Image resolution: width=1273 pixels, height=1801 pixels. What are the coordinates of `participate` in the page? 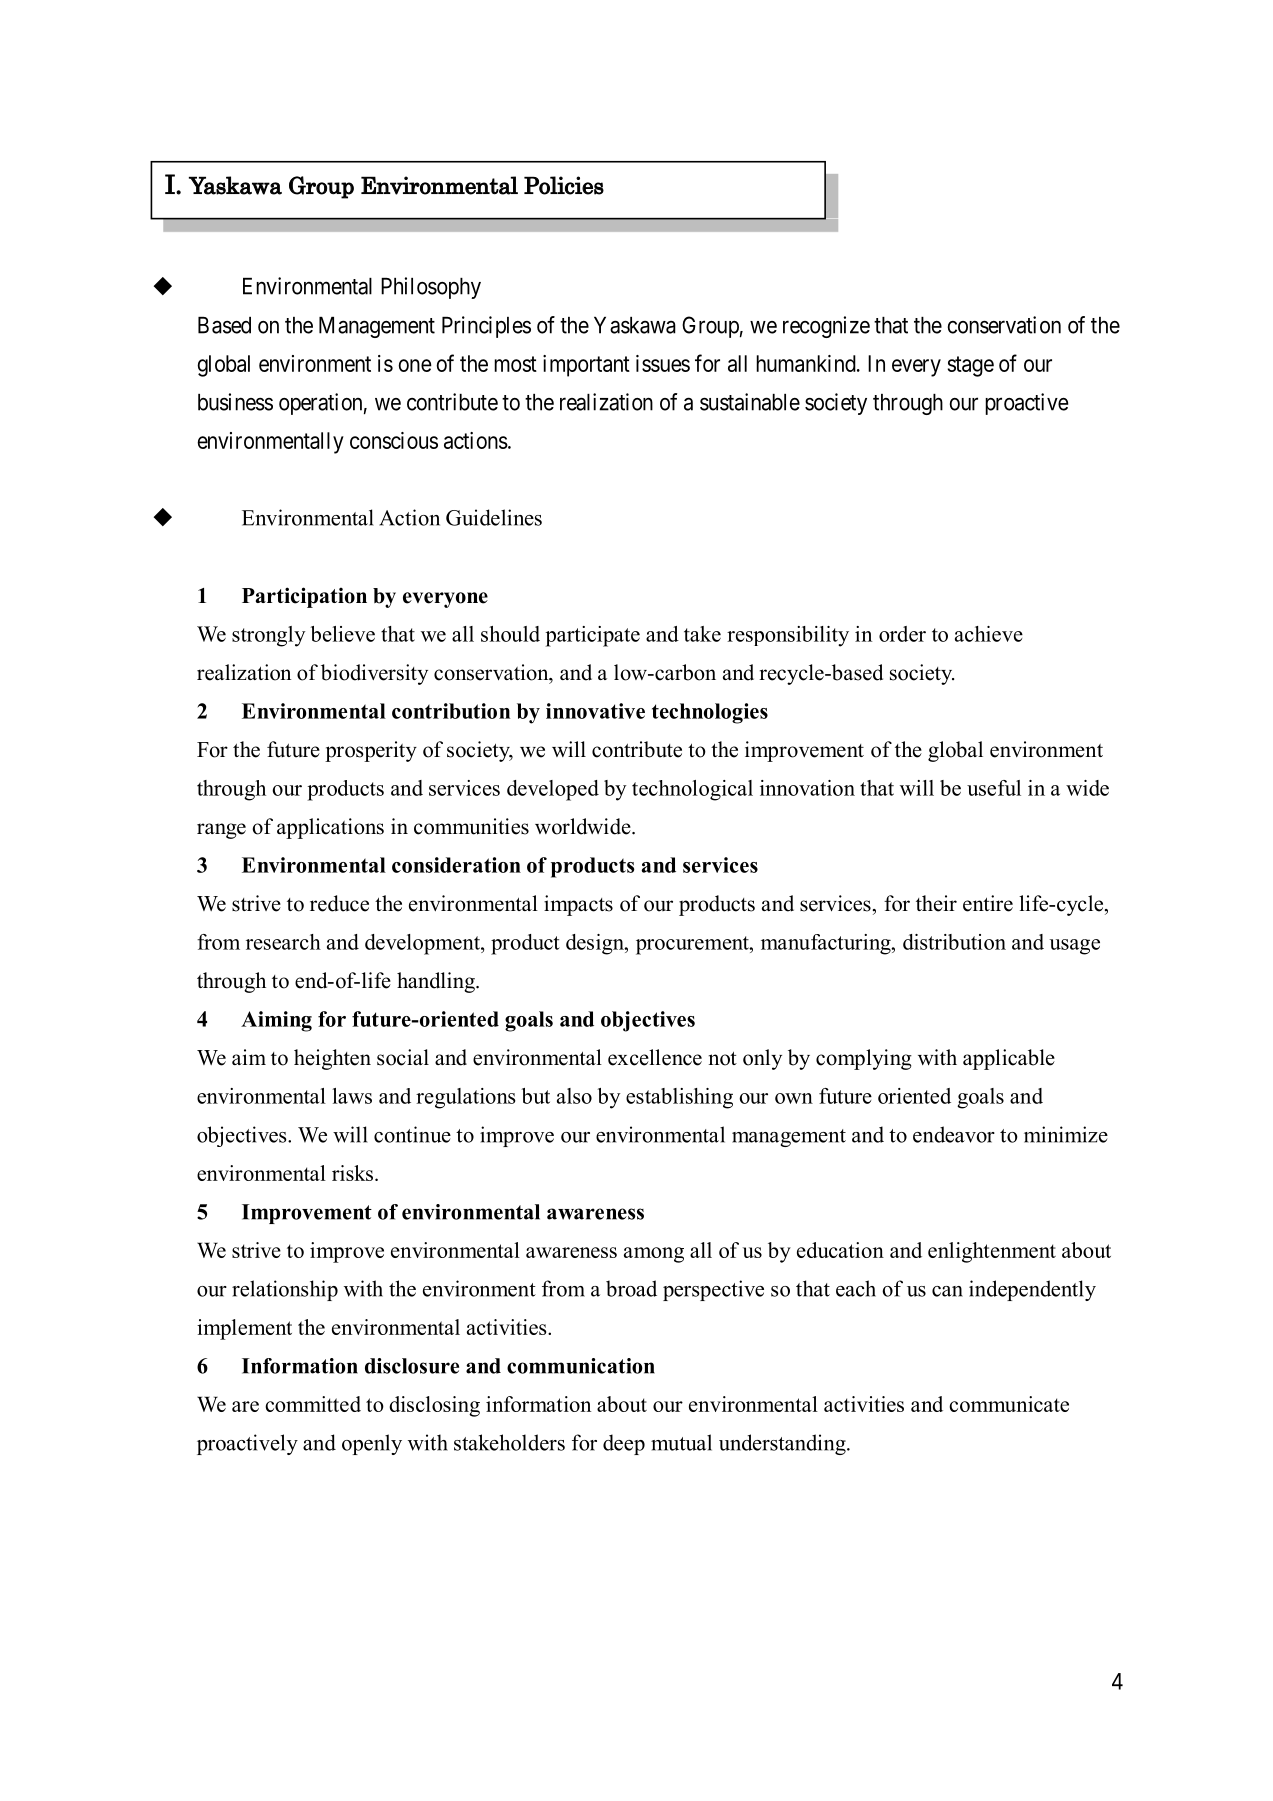 It's located at (592, 636).
